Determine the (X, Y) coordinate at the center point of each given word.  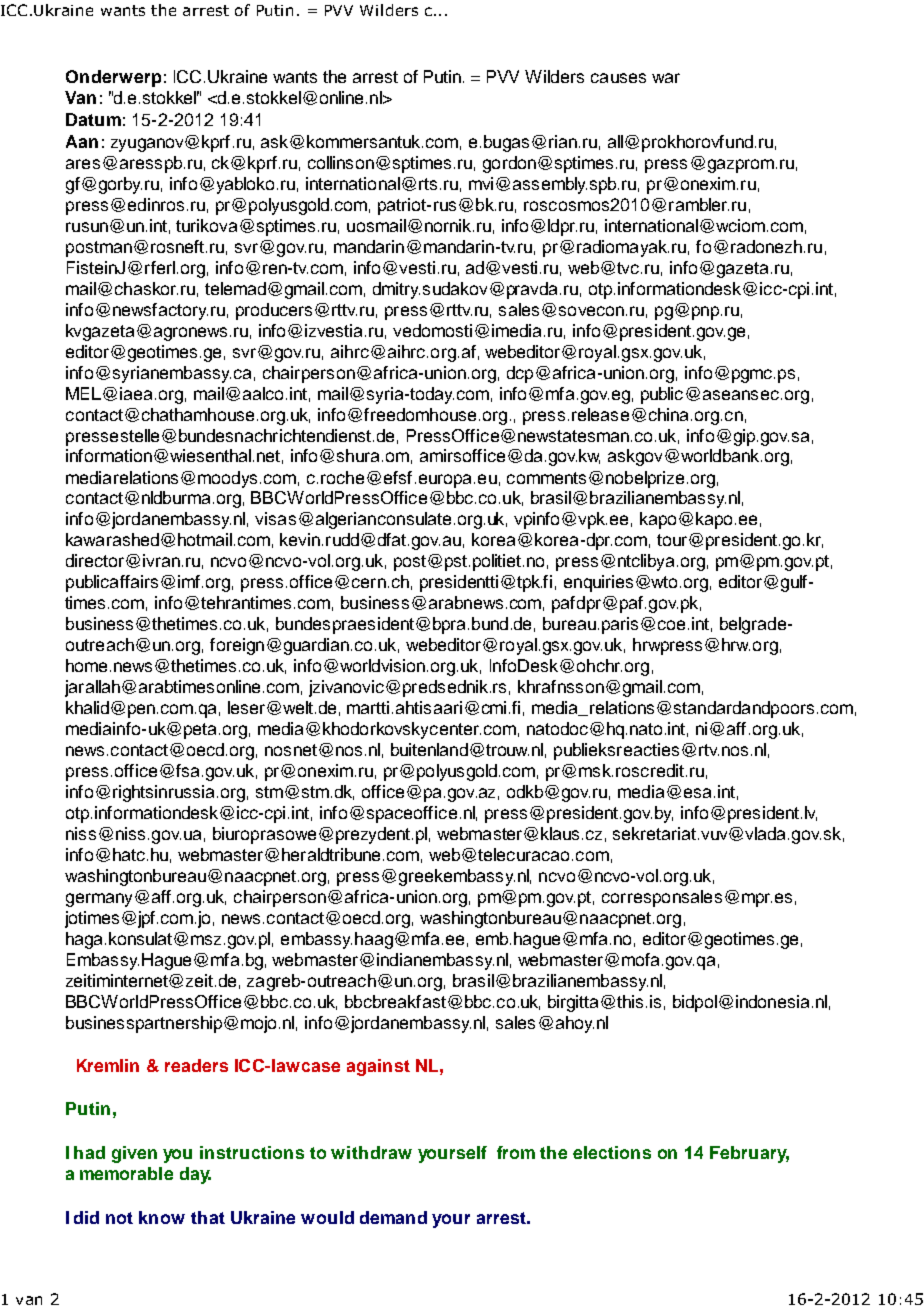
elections (612, 1152)
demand (393, 1217)
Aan (82, 141)
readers (196, 1065)
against (378, 1067)
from (516, 1152)
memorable (126, 1173)
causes (618, 78)
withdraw (371, 1152)
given (134, 1154)
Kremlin (108, 1065)
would (327, 1217)
